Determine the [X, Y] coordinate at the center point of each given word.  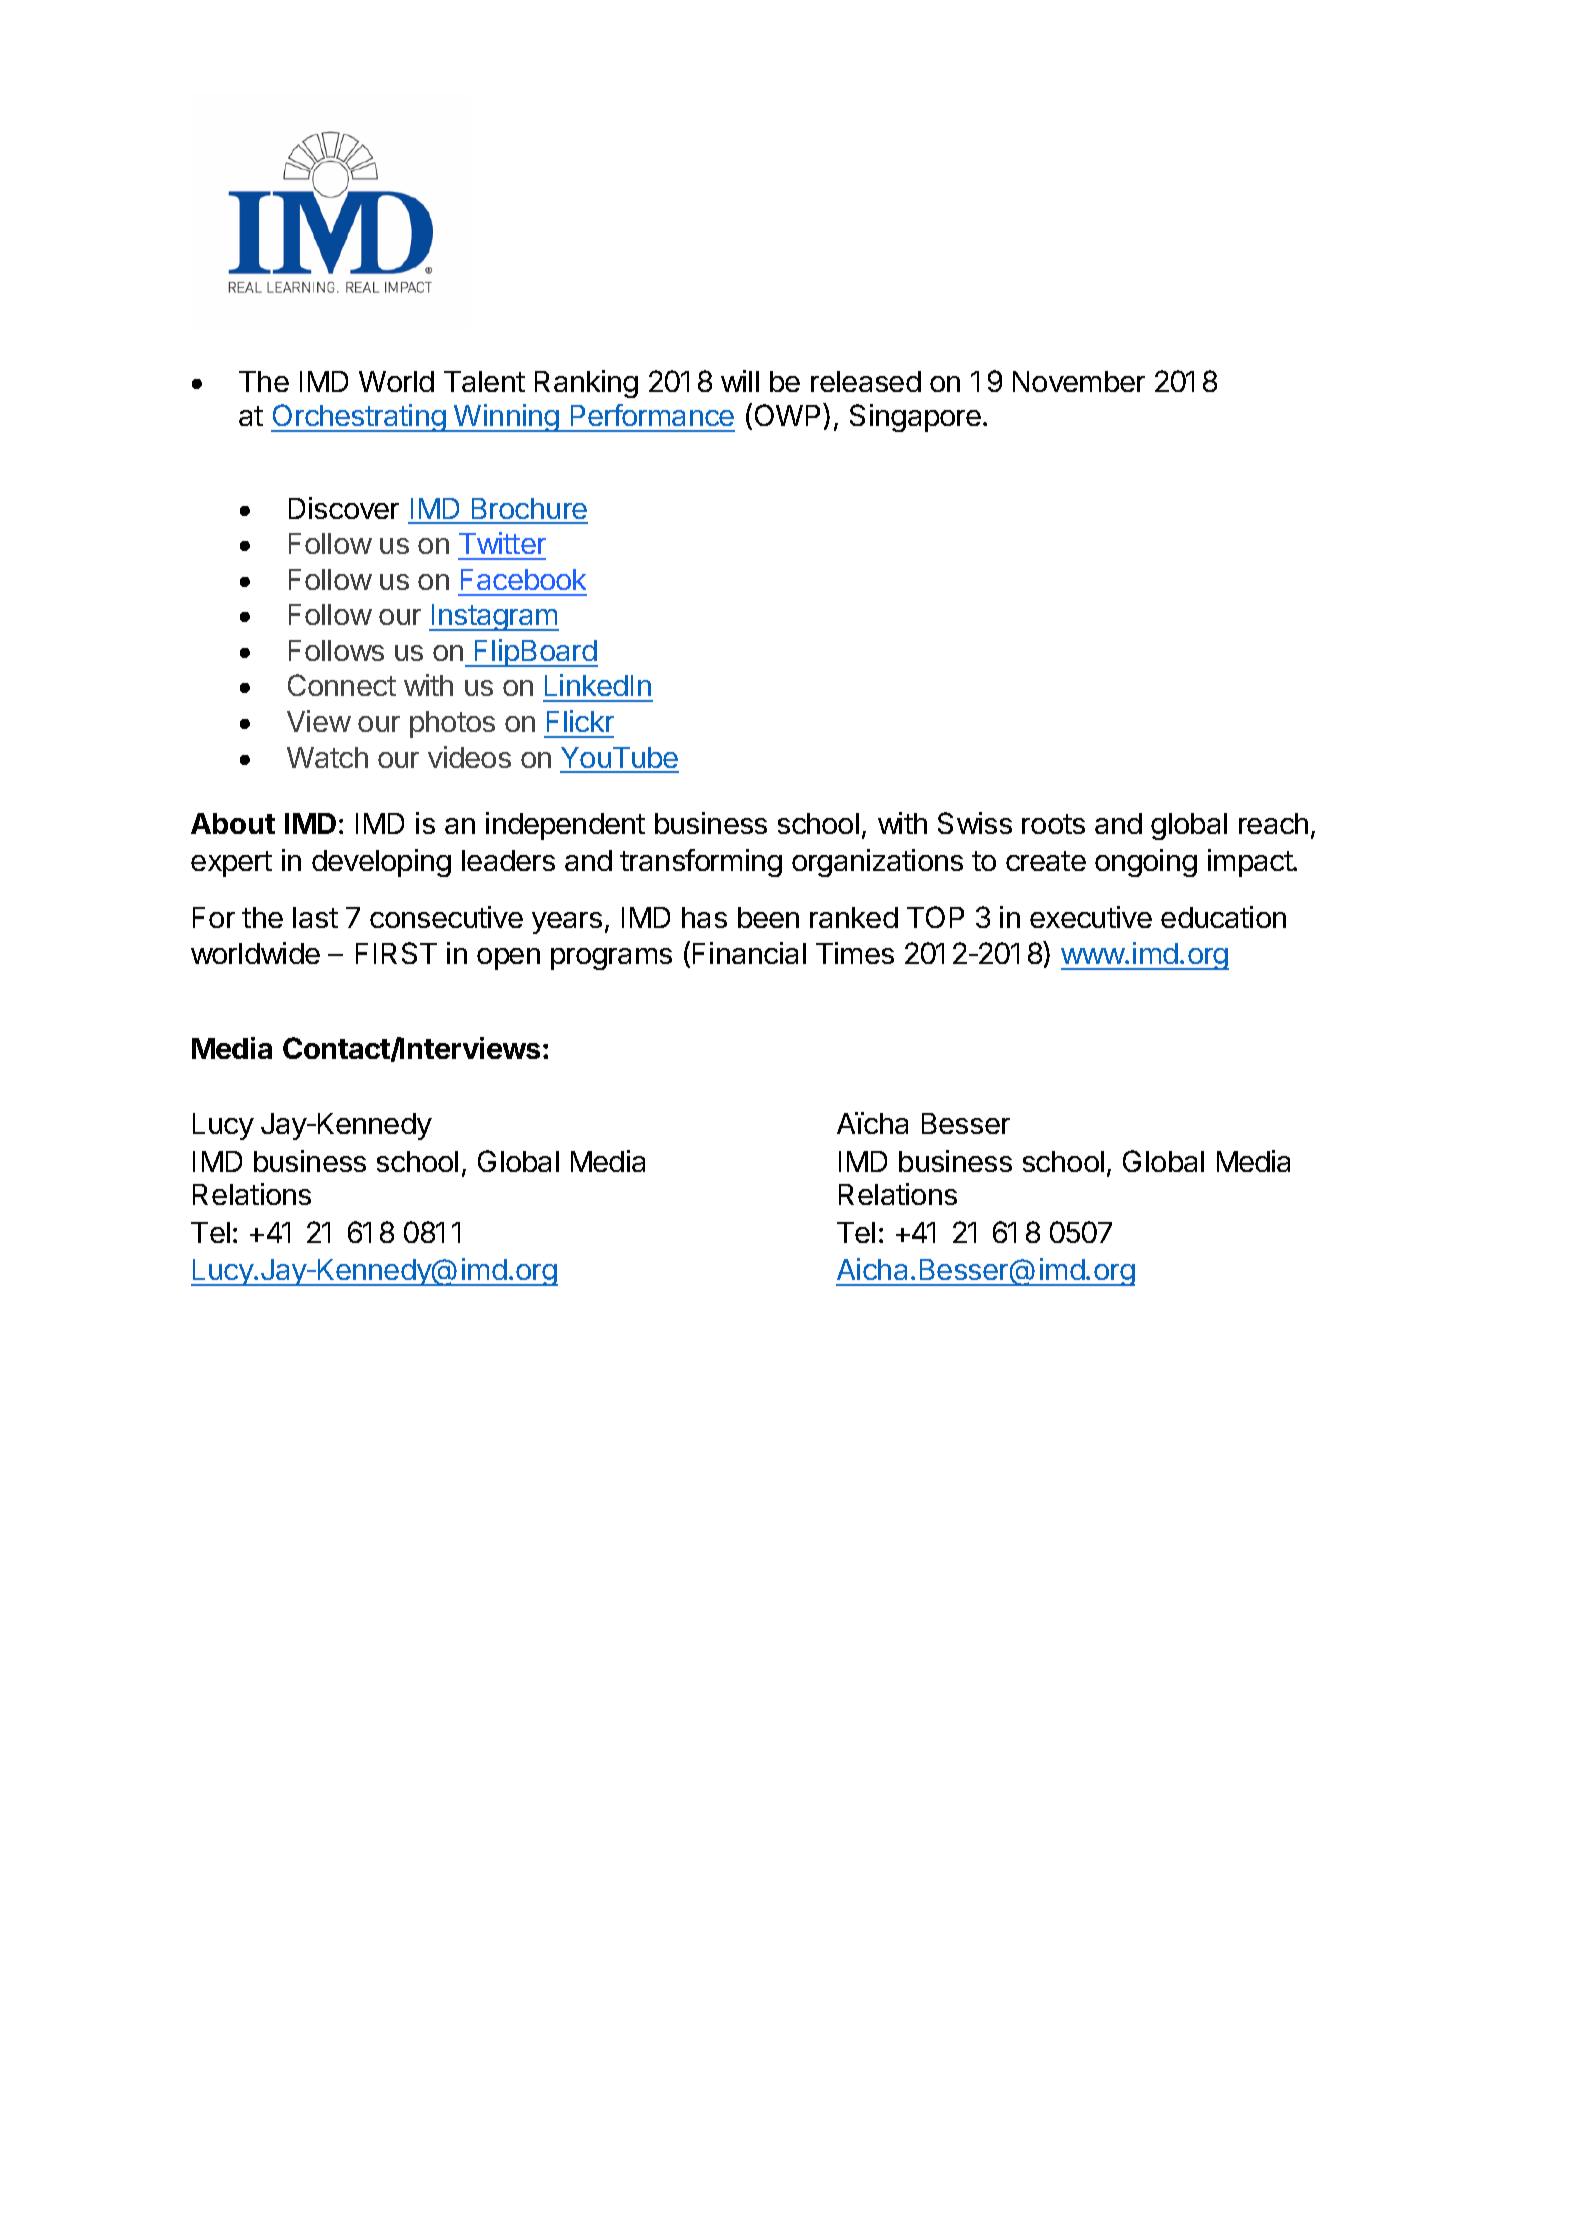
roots [1053, 824]
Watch [327, 757]
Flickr [580, 721]
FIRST [396, 953]
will [740, 381]
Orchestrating [359, 418]
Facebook [523, 579]
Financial [749, 953]
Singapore [915, 418]
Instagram [494, 617]
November [1079, 381]
